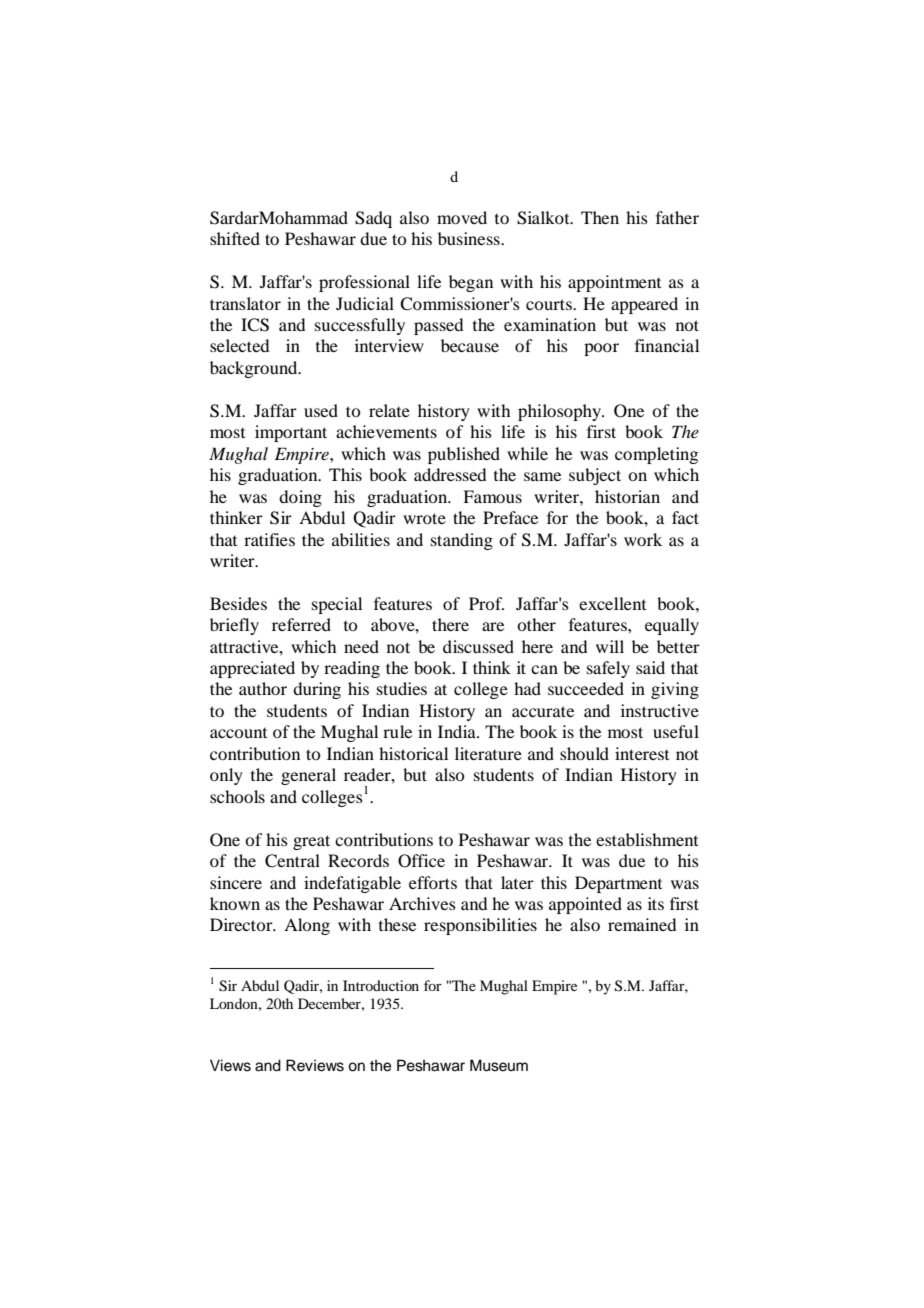 Image resolution: width=924 pixels, height=1308 pixels. I want to click on published, so click(464, 455).
